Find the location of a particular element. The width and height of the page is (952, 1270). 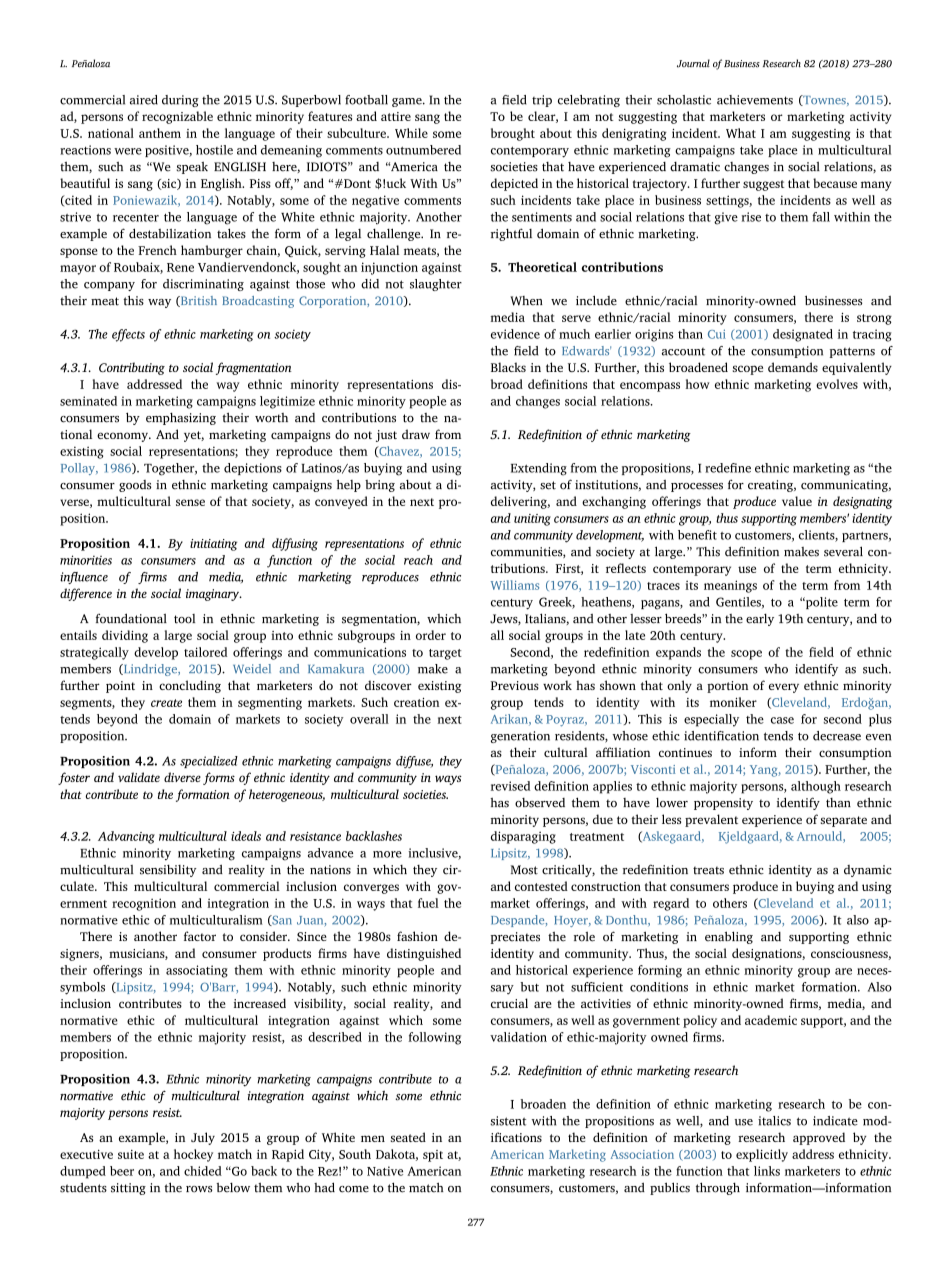

chided is located at coordinates (203, 1171).
